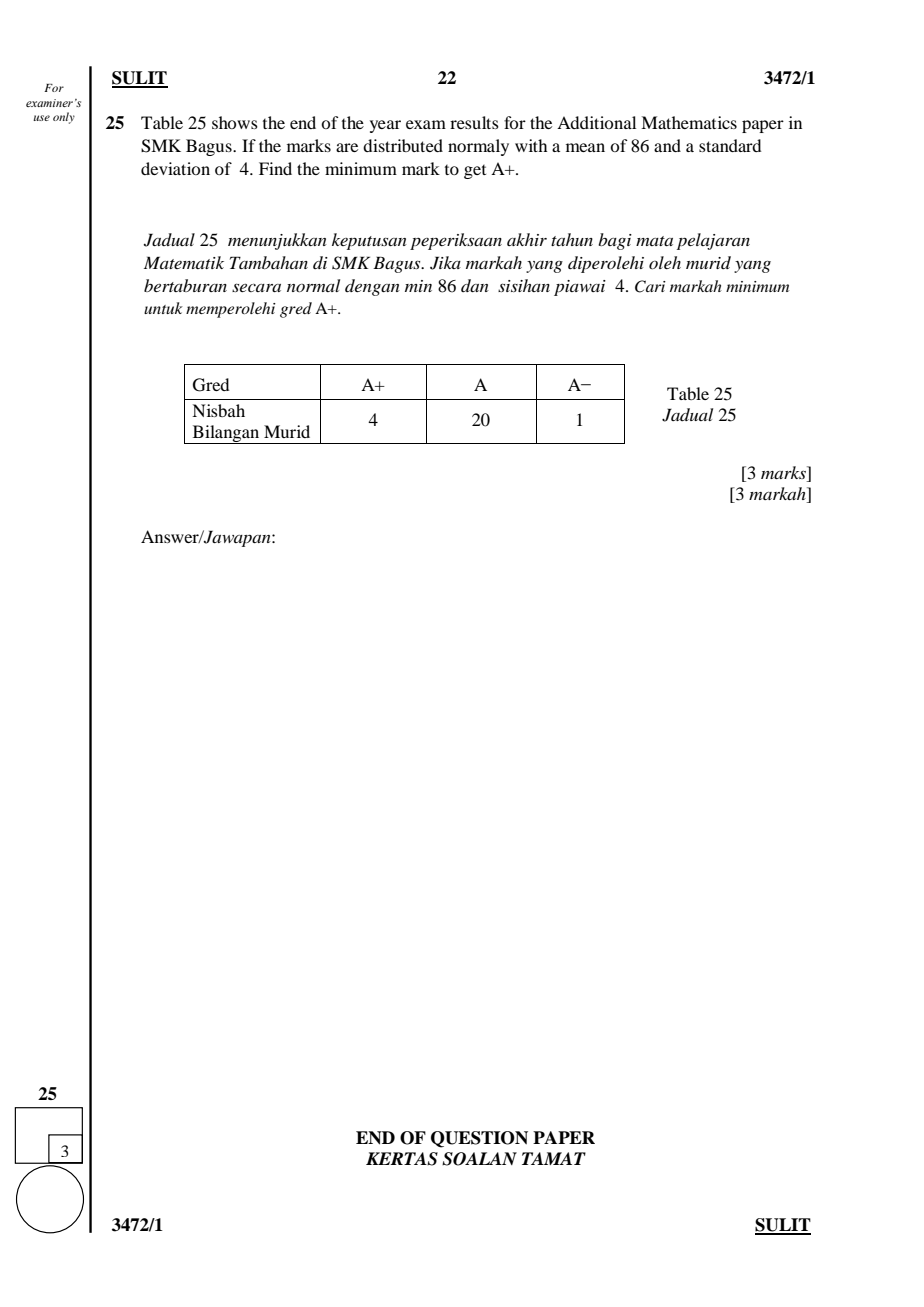  Describe the element at coordinates (650, 286) in the screenshot. I see `Cari` at that location.
